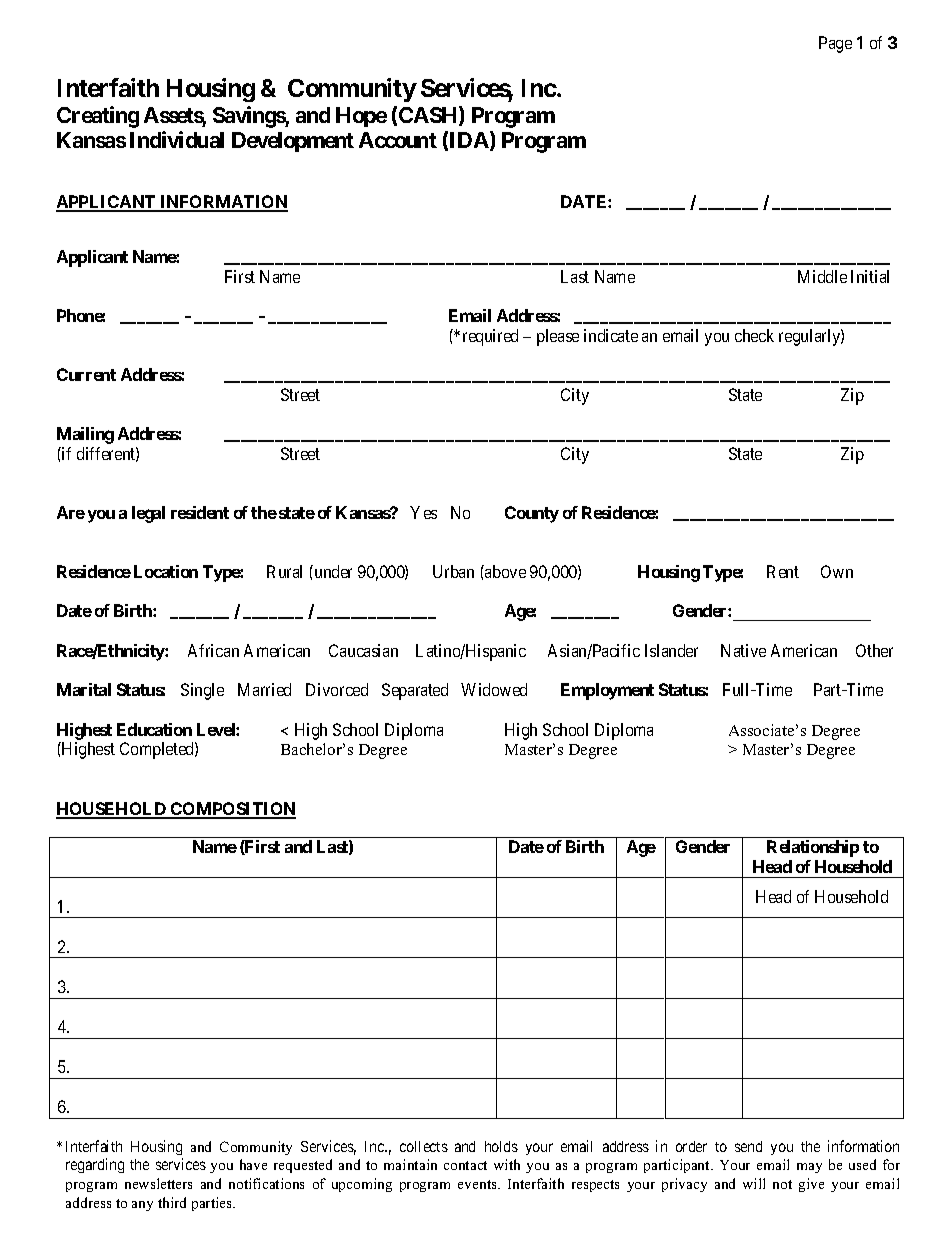 The width and height of the screenshot is (952, 1233). I want to click on Page, so click(835, 44).
